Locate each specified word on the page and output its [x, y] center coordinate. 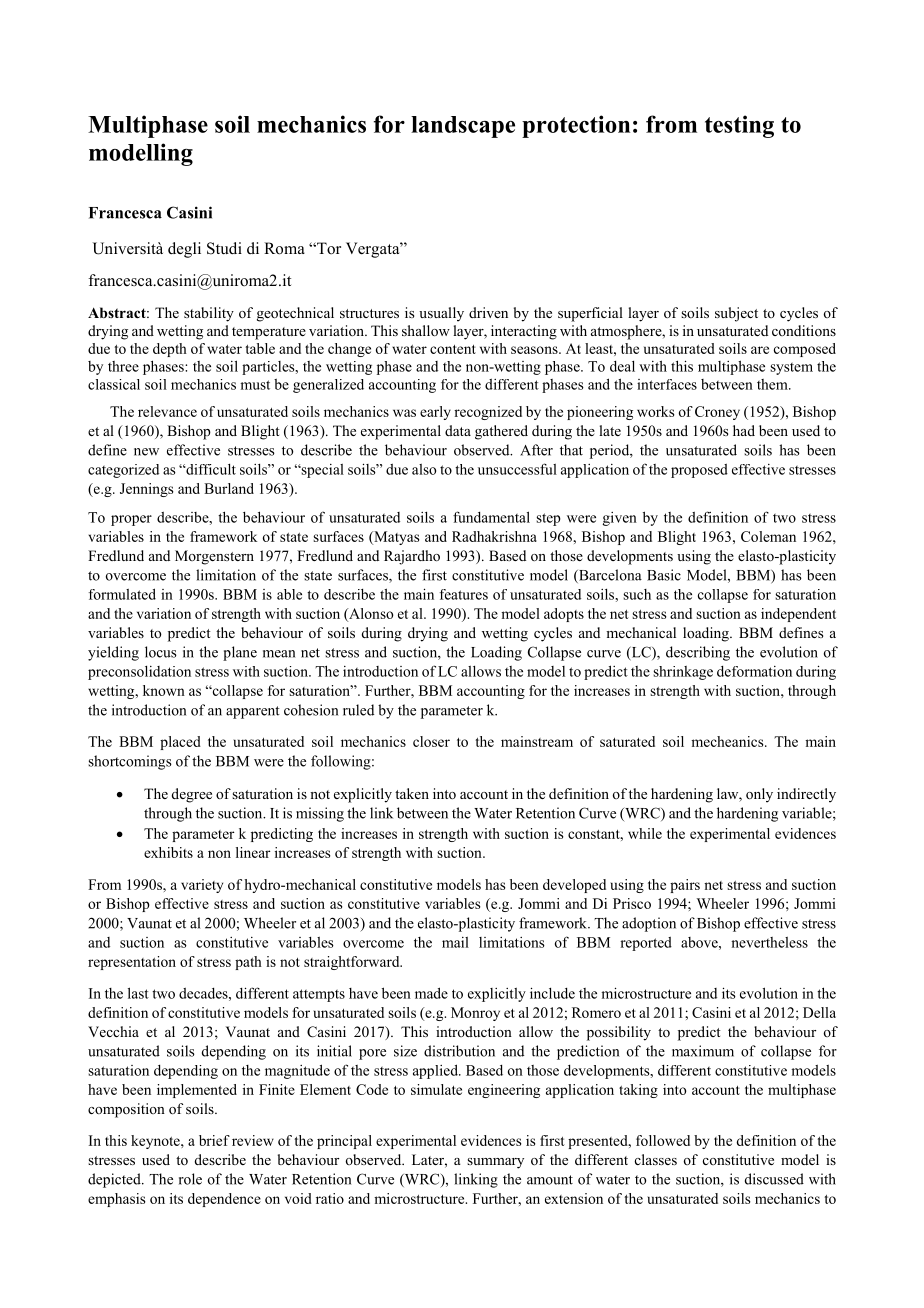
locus [161, 652]
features [464, 594]
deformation [754, 671]
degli [184, 250]
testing [739, 126]
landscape [463, 127]
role [190, 1179]
